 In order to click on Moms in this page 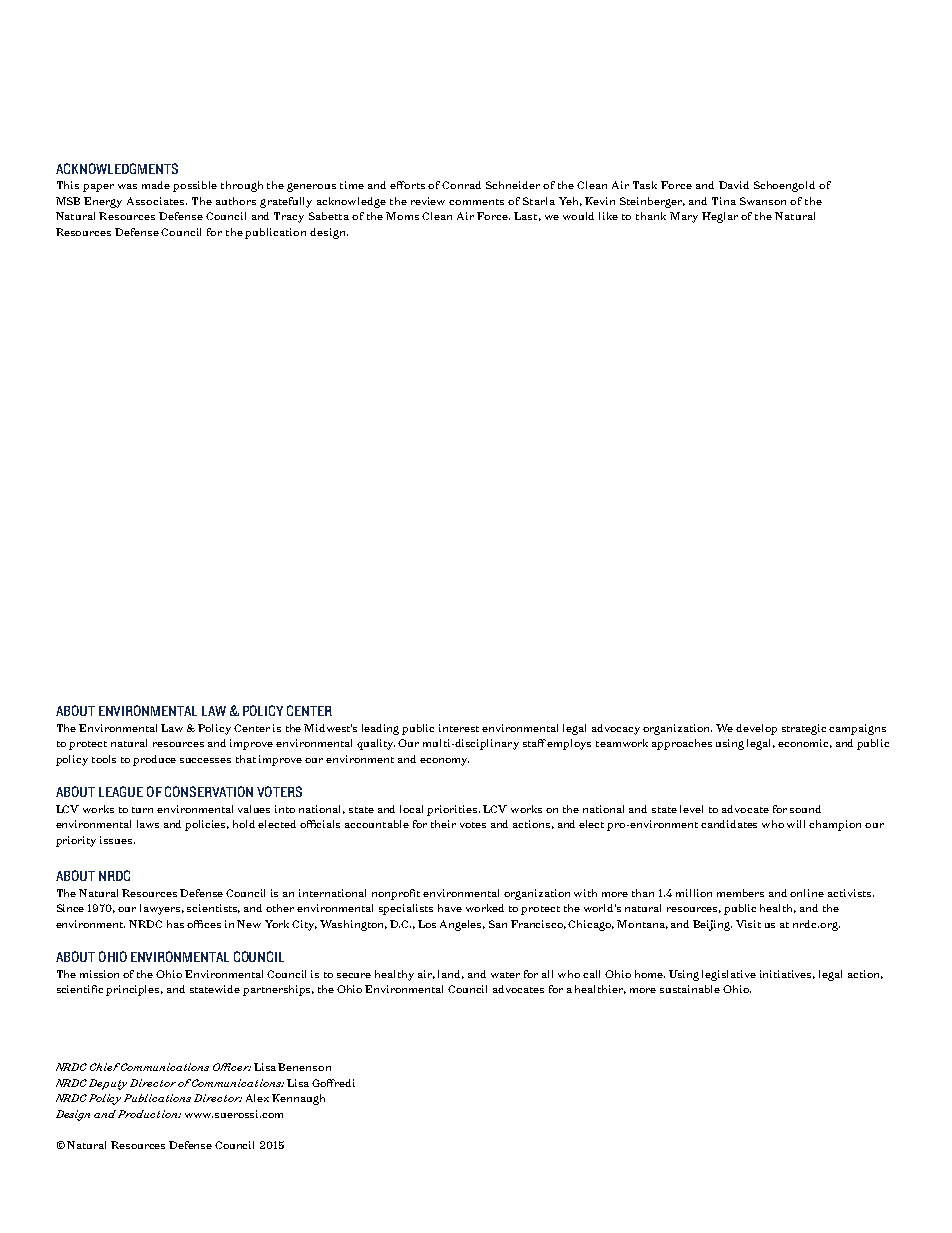, I will do `click(402, 216)`.
